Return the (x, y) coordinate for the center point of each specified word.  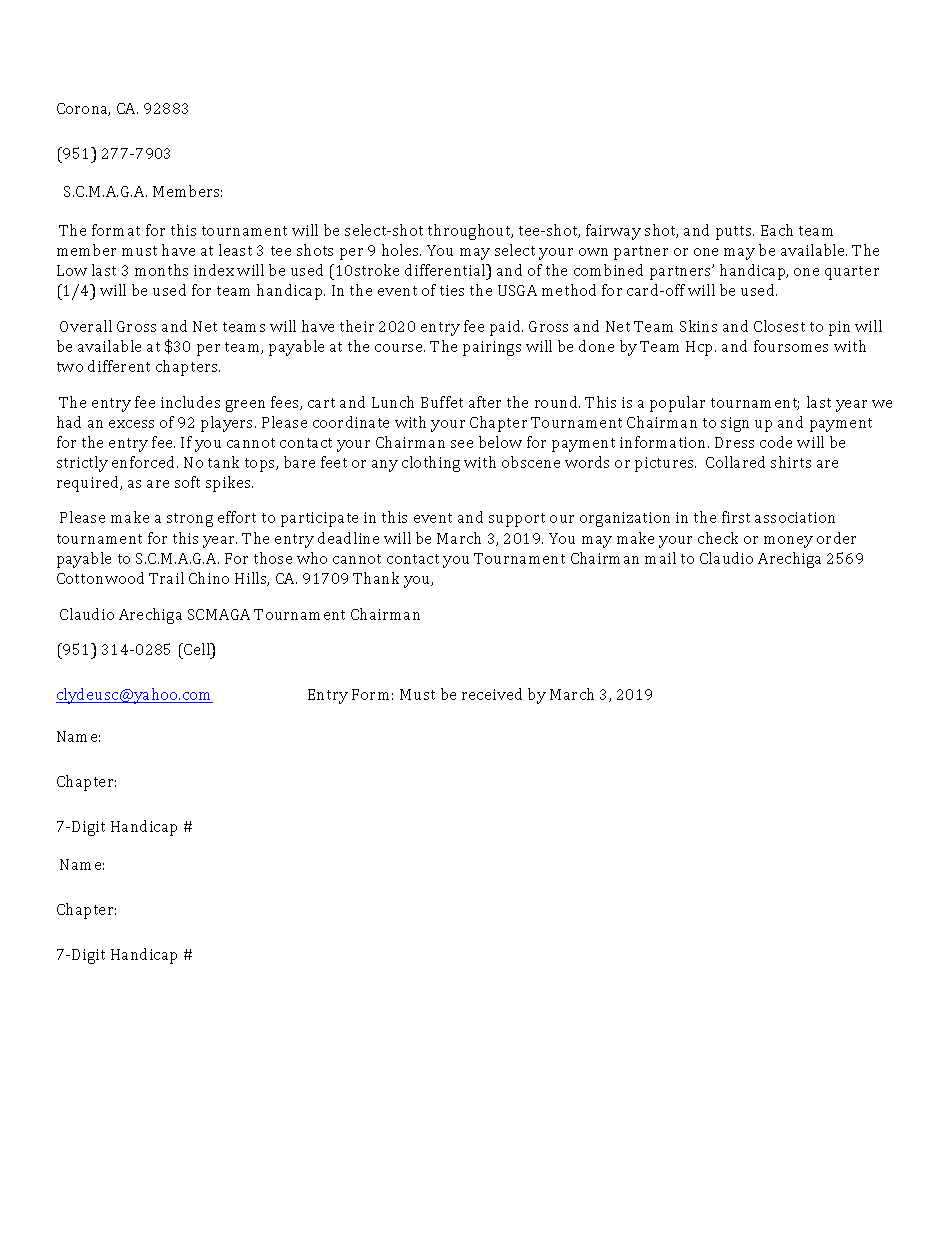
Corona (83, 109)
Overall (86, 326)
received (492, 694)
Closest (779, 326)
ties (452, 290)
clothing (431, 464)
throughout (470, 232)
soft (187, 482)
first (736, 517)
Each (777, 230)
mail (660, 558)
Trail (166, 578)
